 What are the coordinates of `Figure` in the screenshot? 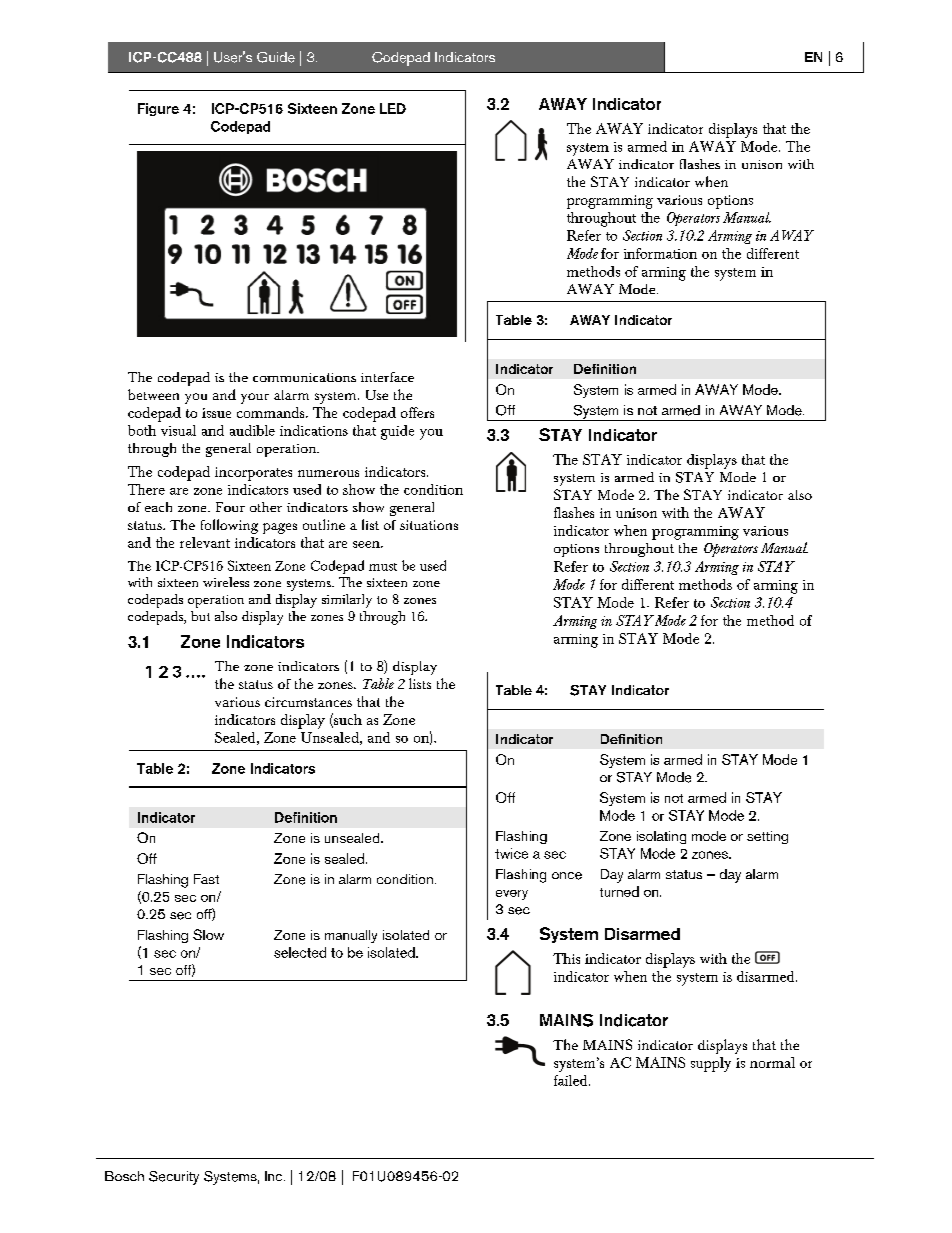 It's located at (158, 109).
